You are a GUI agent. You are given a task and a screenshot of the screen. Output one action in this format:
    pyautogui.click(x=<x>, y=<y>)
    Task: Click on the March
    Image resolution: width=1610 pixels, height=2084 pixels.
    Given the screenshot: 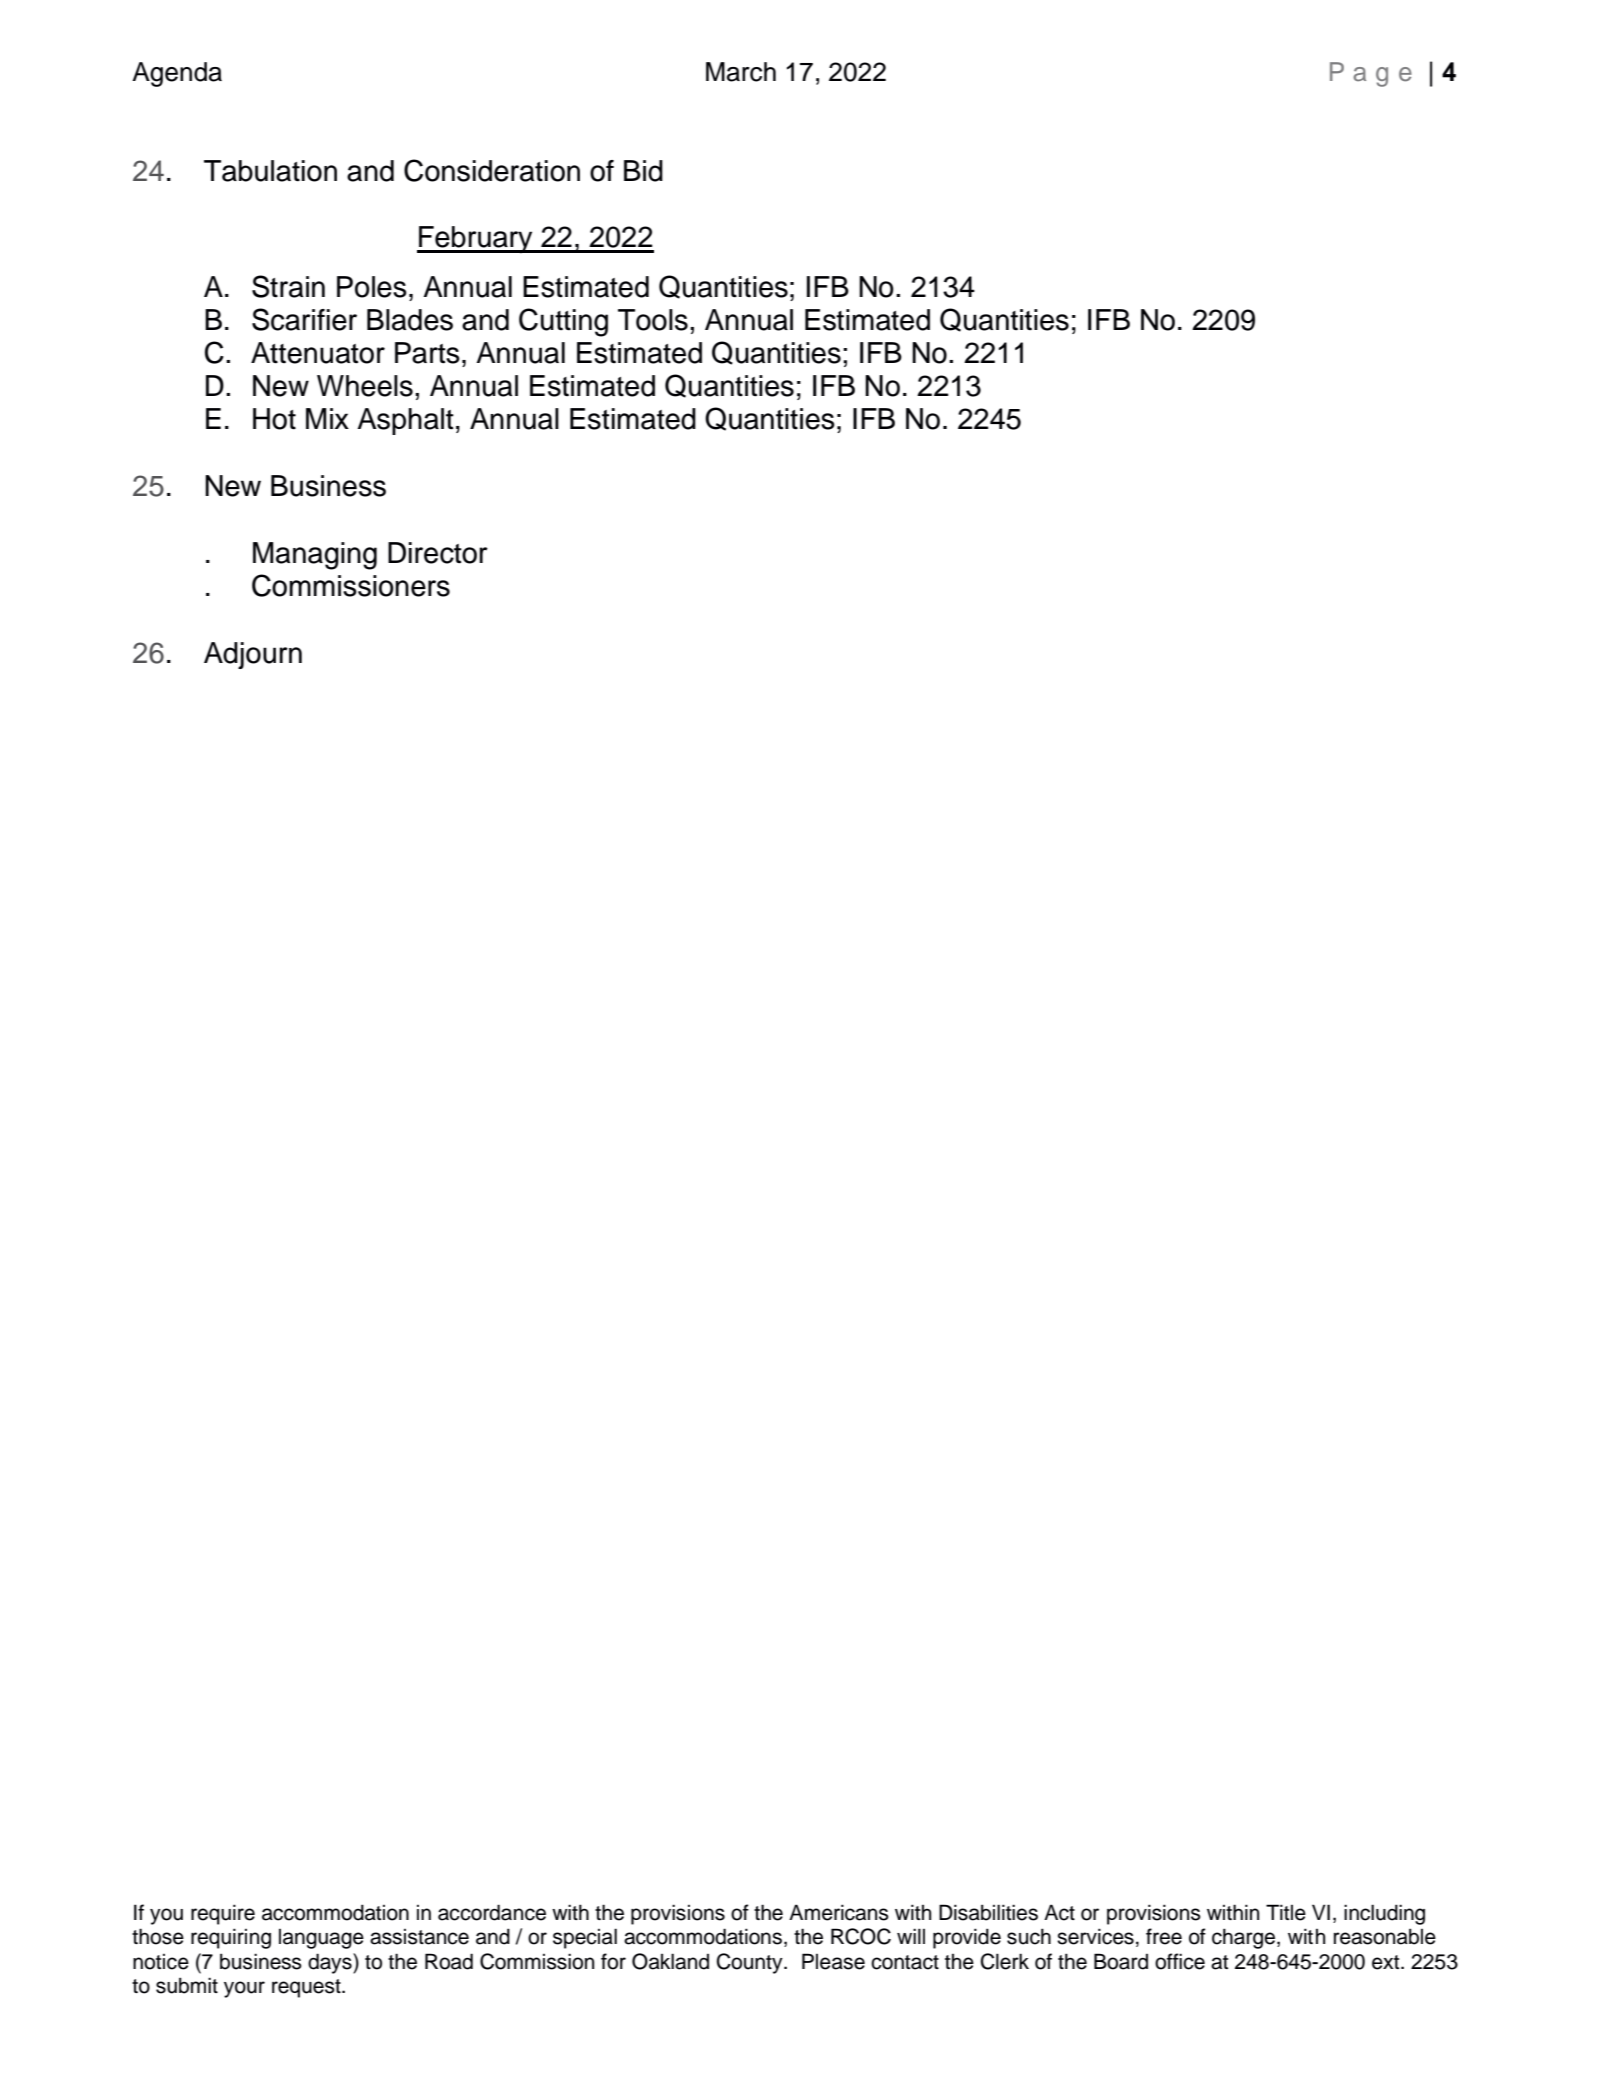 What is the action you would take?
    pyautogui.click(x=741, y=72)
